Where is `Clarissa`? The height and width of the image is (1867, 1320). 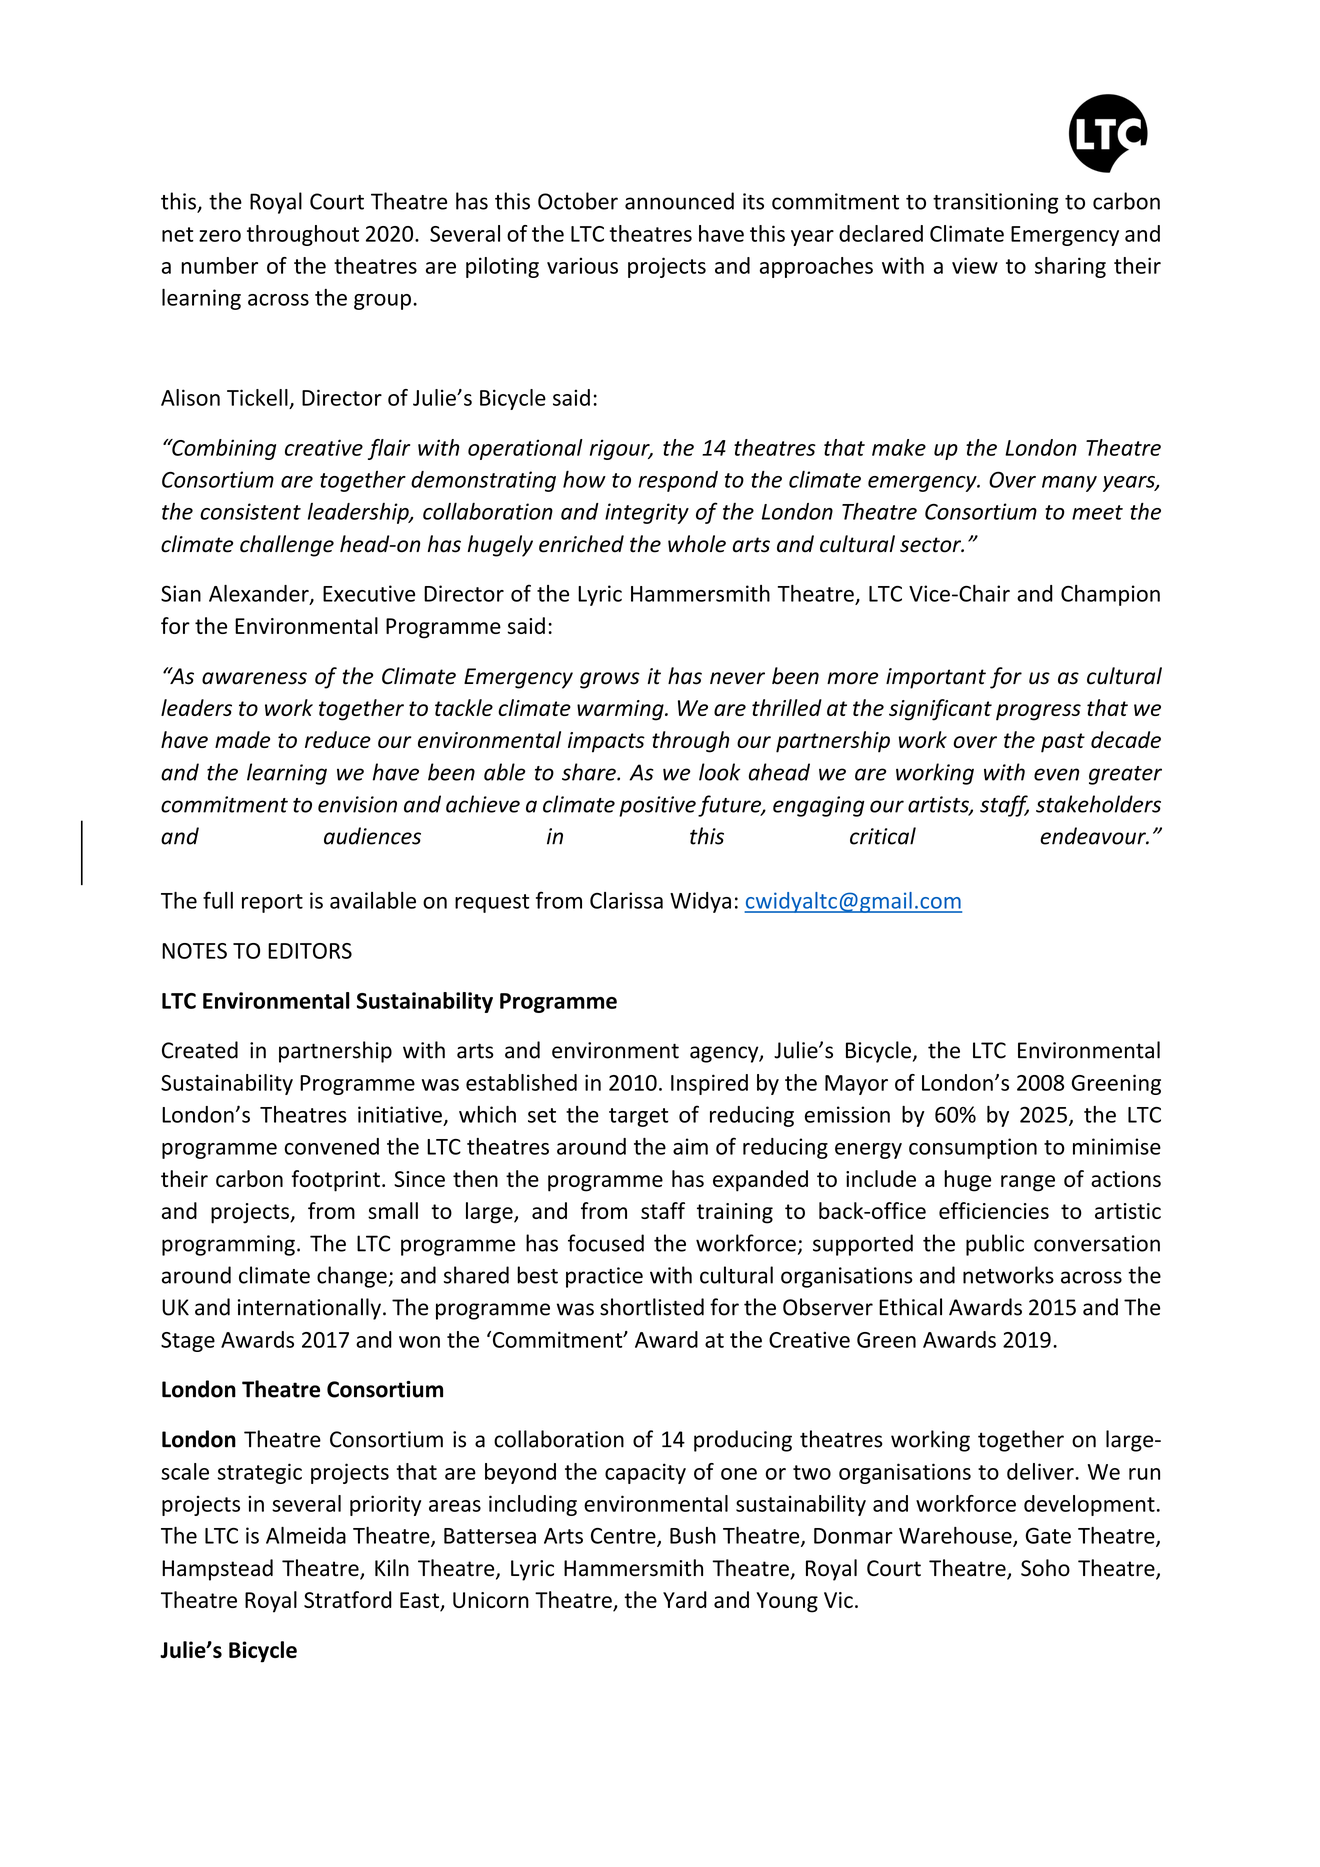 Clarissa is located at coordinates (626, 900).
